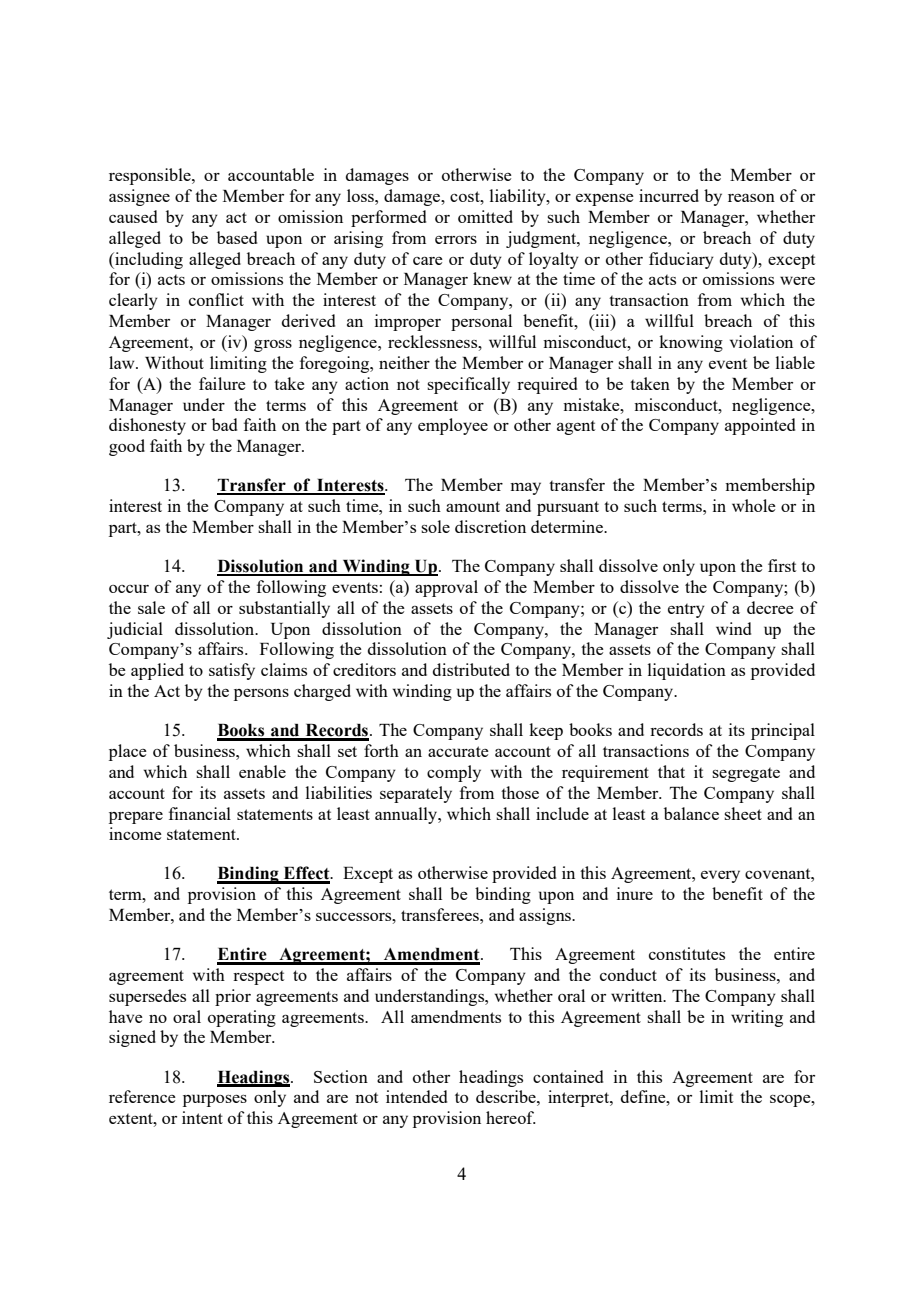 This screenshot has height=1308, width=924. I want to click on every, so click(720, 876).
